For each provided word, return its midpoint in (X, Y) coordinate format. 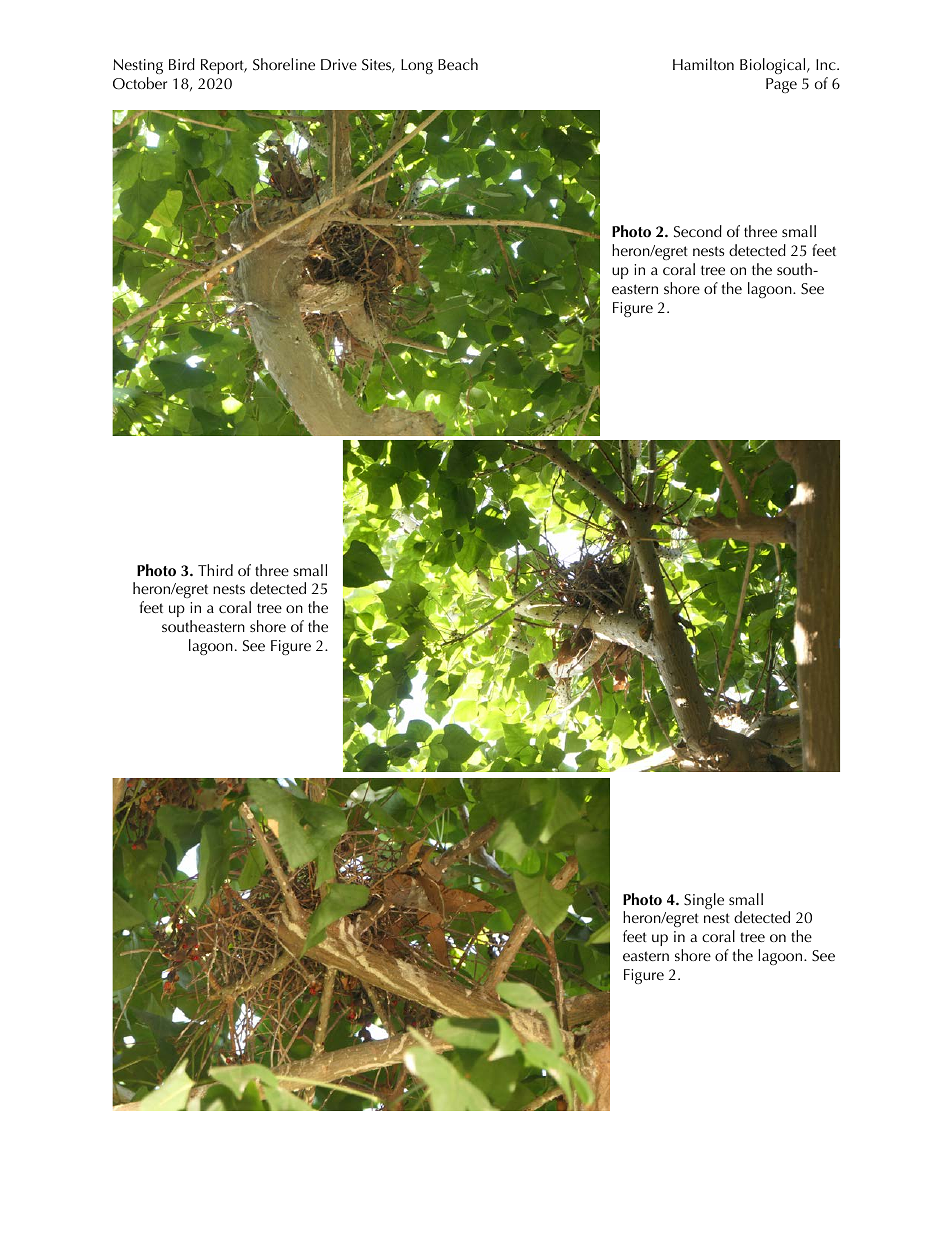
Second (698, 231)
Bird (182, 64)
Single (704, 901)
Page (781, 85)
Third (215, 570)
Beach (458, 64)
